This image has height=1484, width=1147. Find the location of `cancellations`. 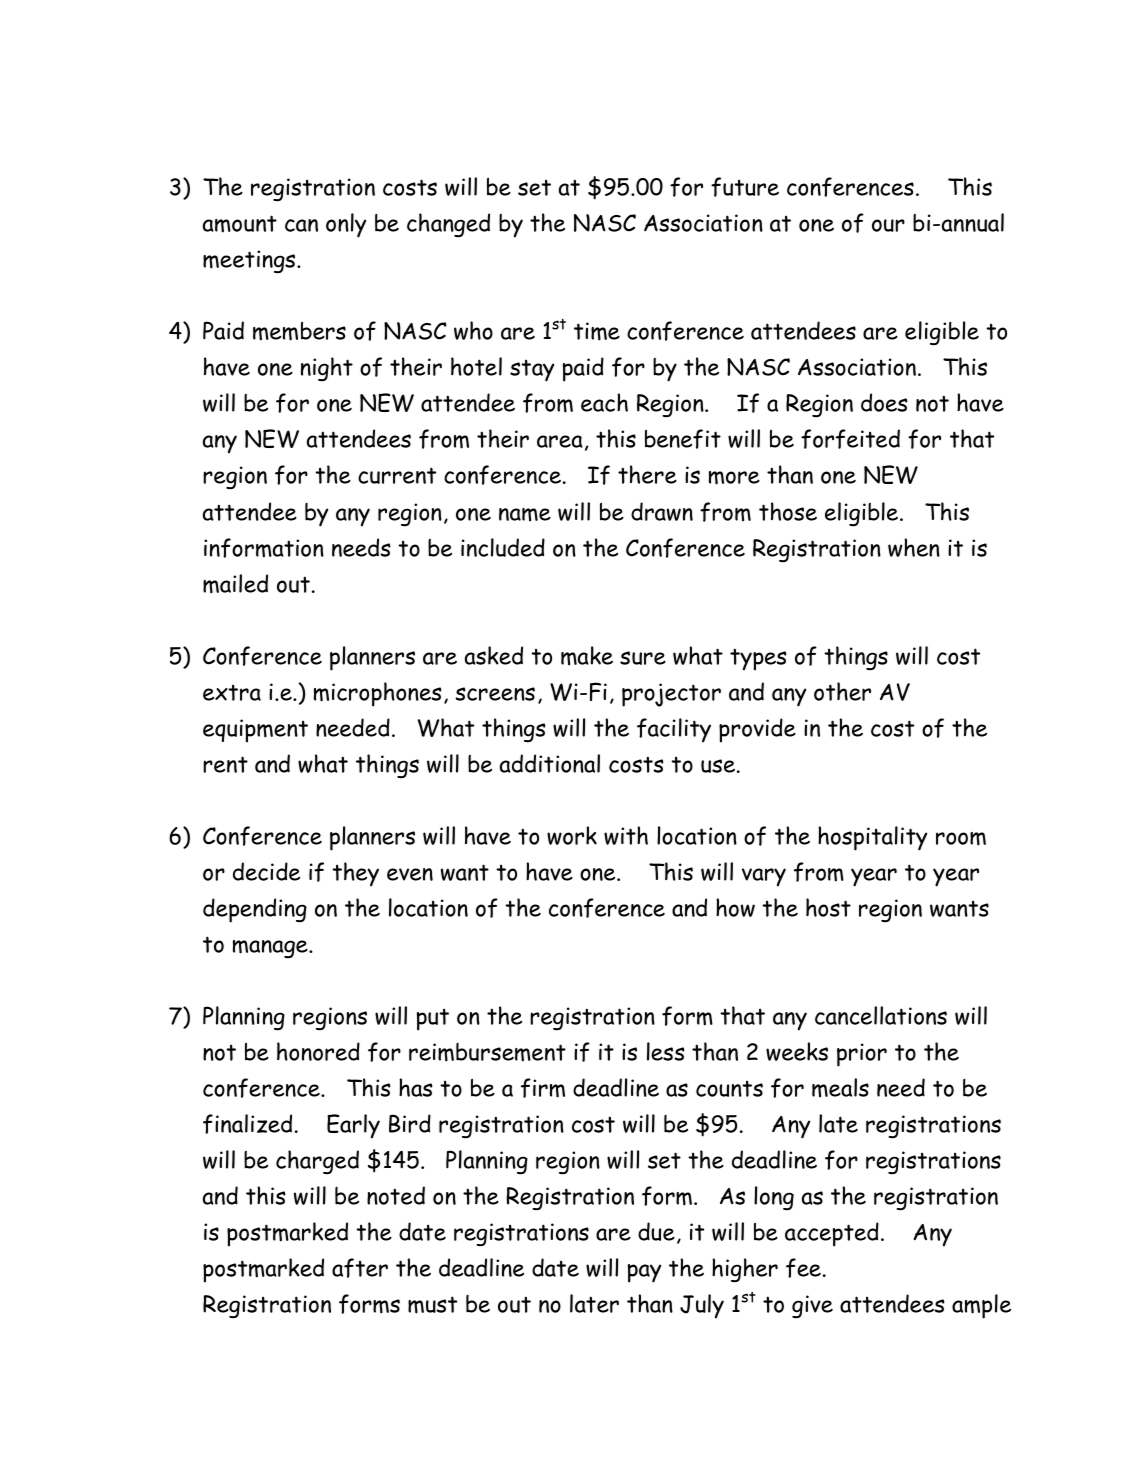

cancellations is located at coordinates (881, 1015).
